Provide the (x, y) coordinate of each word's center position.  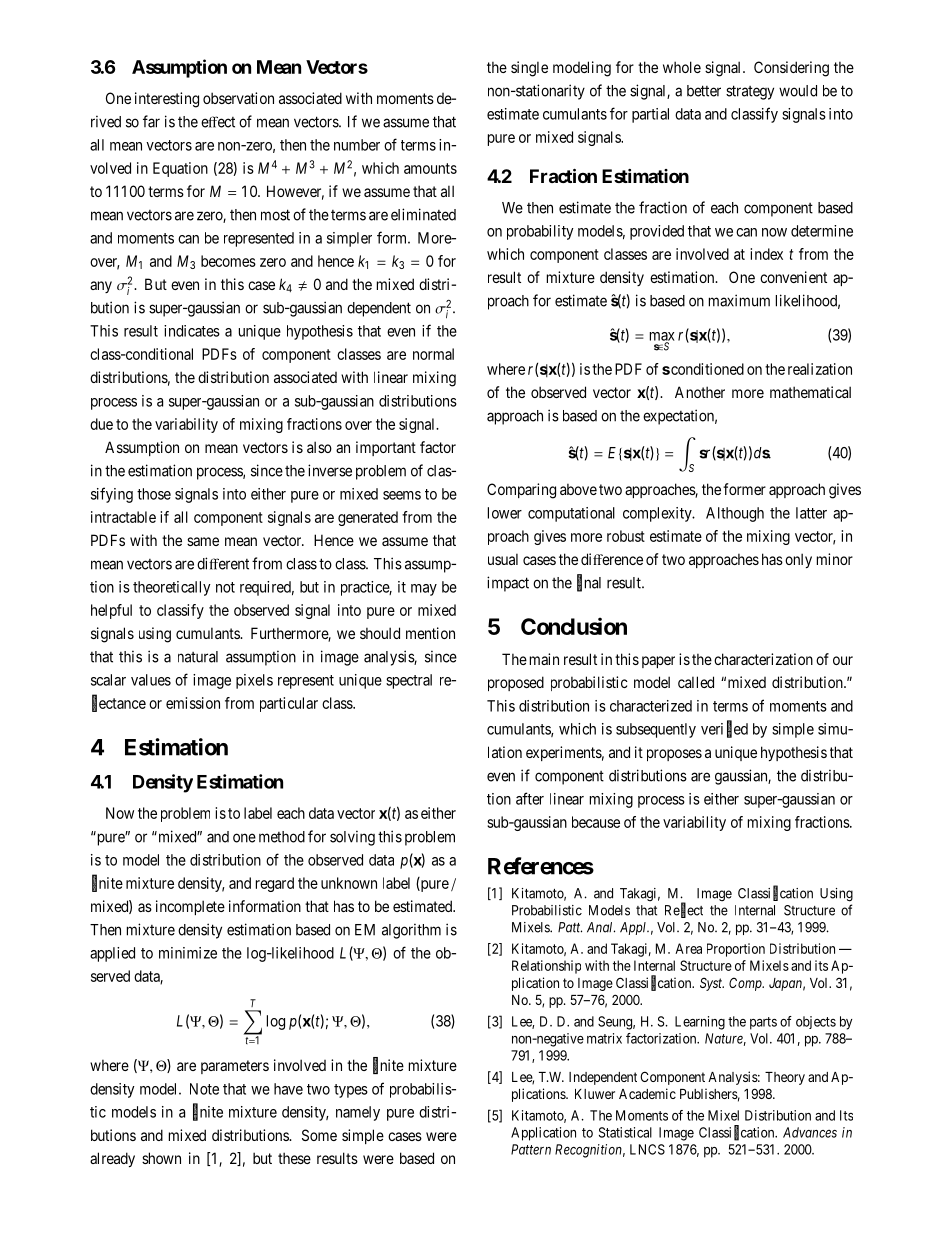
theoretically (172, 588)
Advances (810, 1132)
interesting (167, 100)
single (529, 69)
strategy (750, 92)
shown (161, 1158)
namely (358, 1113)
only (798, 560)
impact (508, 584)
